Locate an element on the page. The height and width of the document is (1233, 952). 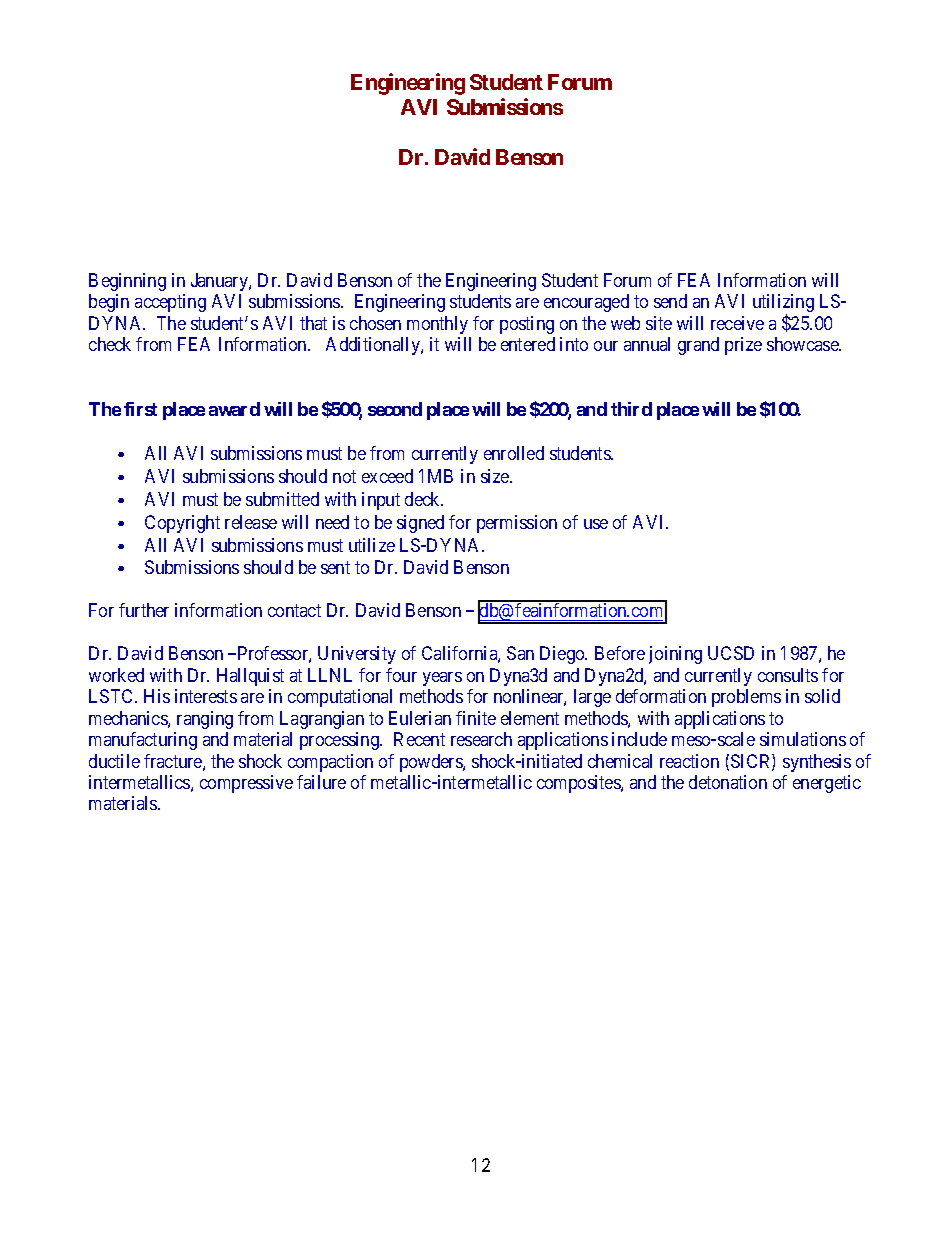
powders is located at coordinates (432, 763).
